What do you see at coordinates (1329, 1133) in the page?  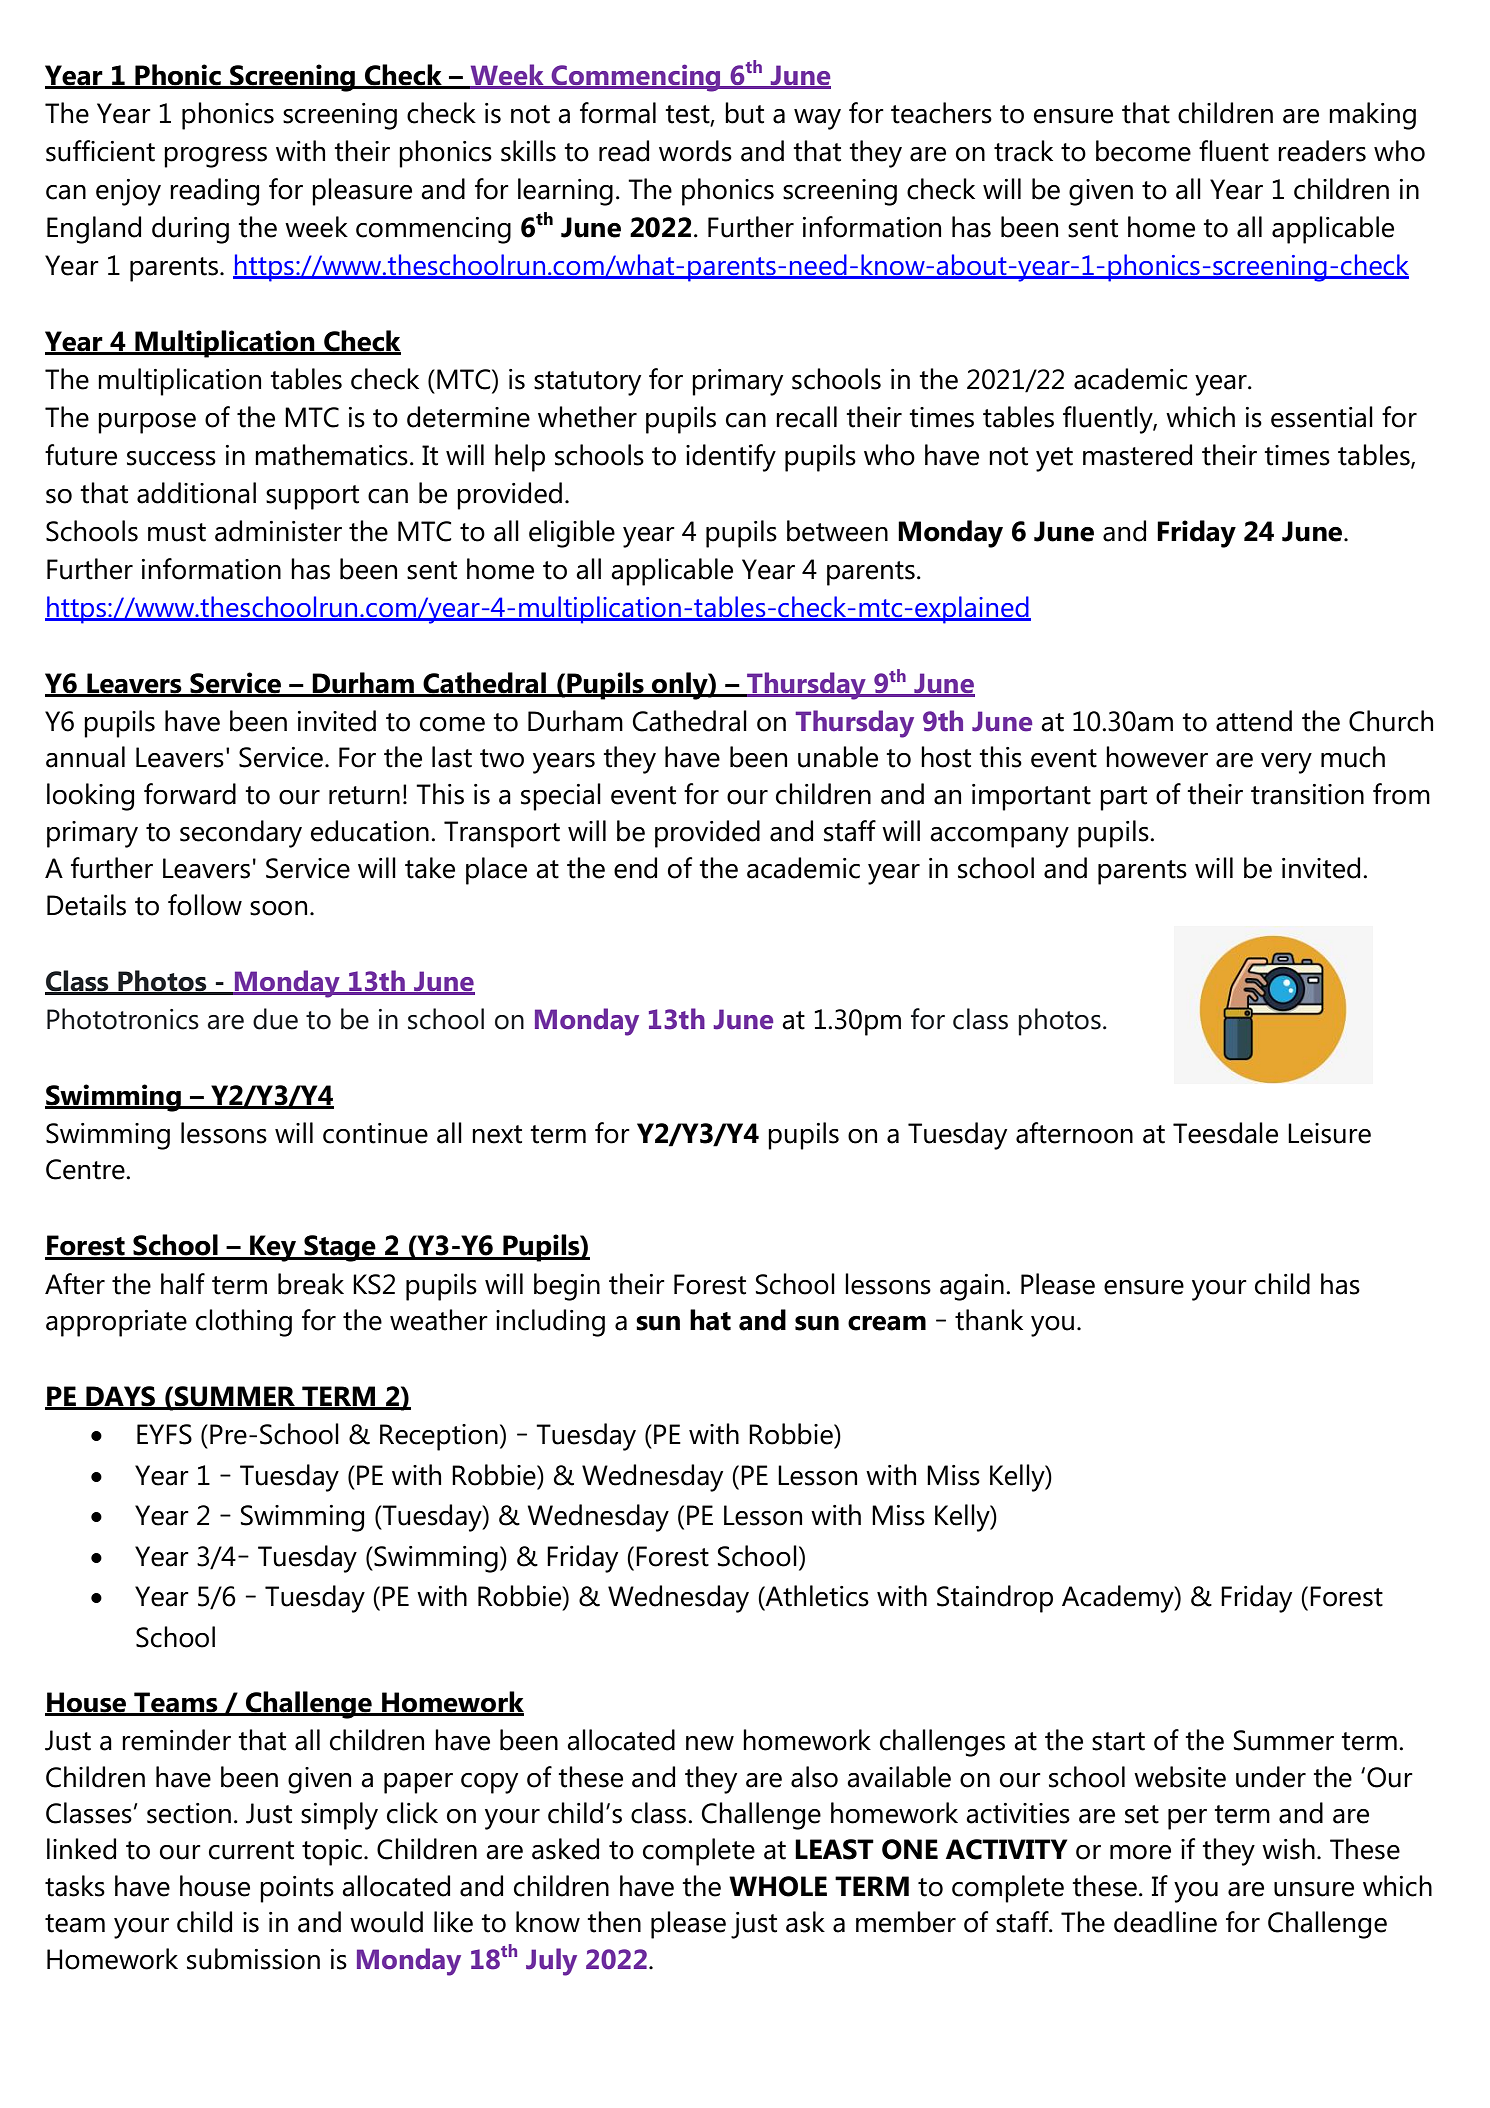 I see `Leisure` at bounding box center [1329, 1133].
